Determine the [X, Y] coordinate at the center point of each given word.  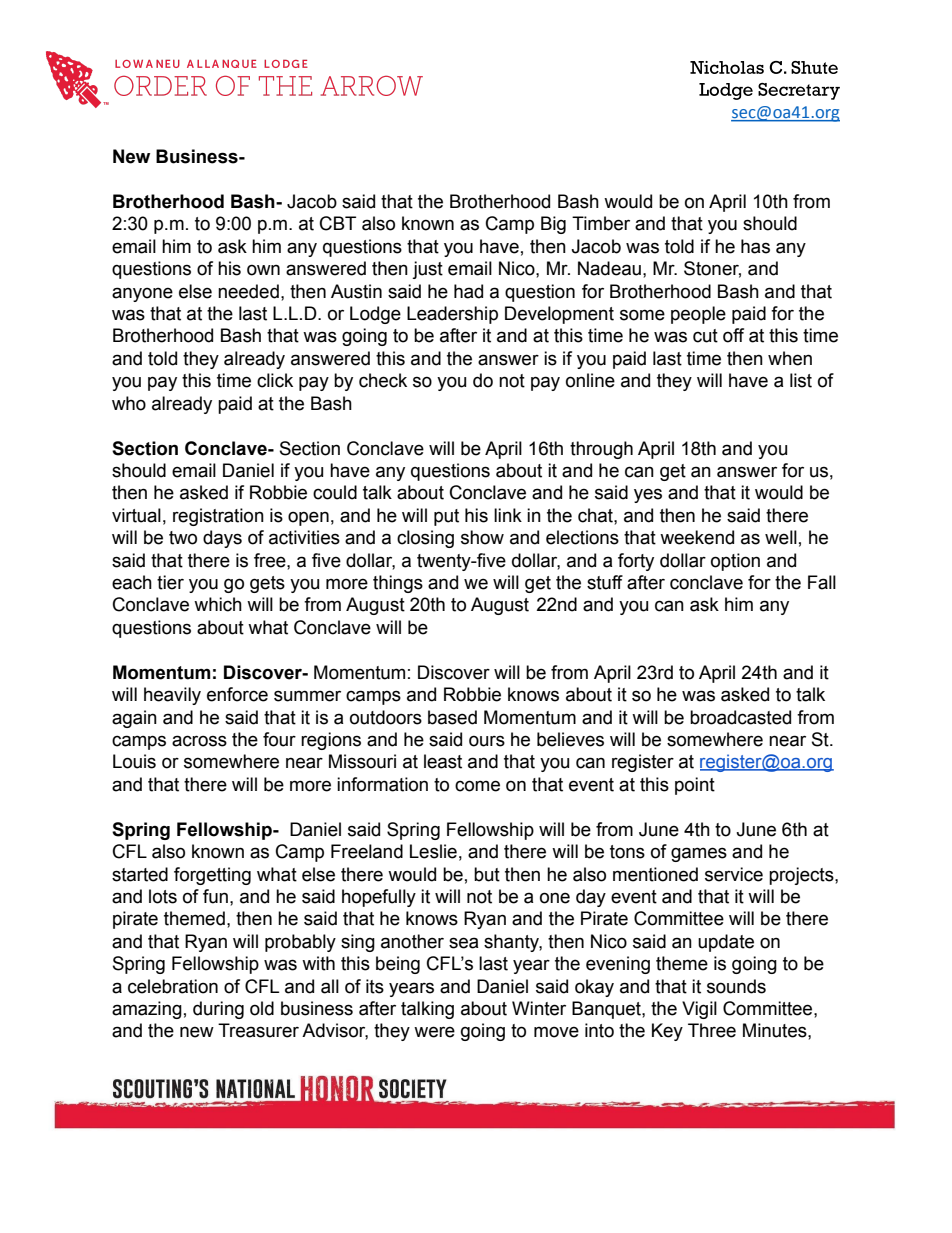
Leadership [452, 315]
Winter [539, 1008]
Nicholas [727, 67]
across [199, 741]
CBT [338, 223]
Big [553, 225]
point [695, 786]
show [482, 537]
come [477, 786]
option [735, 562]
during [218, 1010]
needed [248, 291]
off [733, 335]
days [222, 539]
